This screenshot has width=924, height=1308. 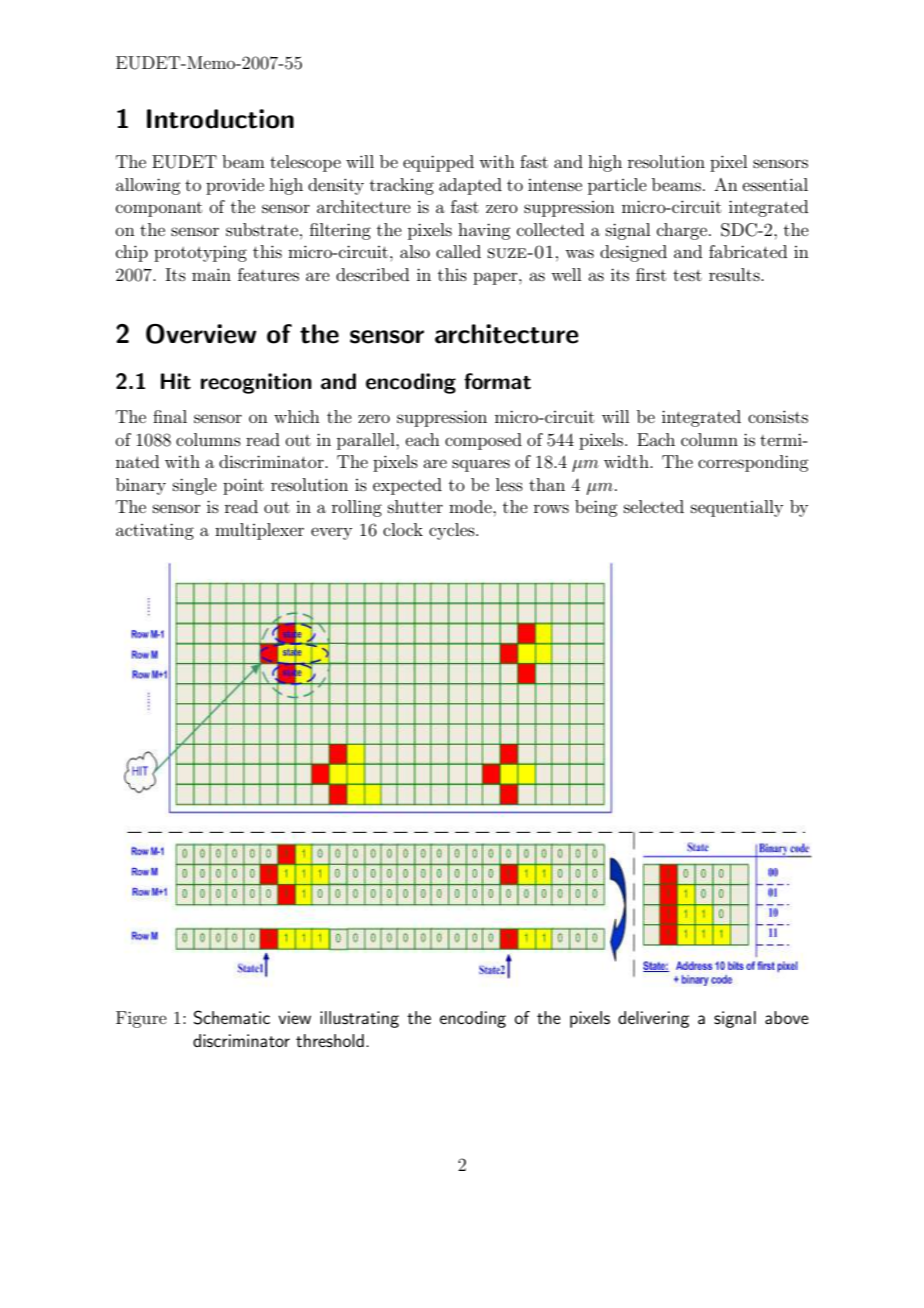 What do you see at coordinates (220, 119) in the screenshot?
I see `Introduction` at bounding box center [220, 119].
